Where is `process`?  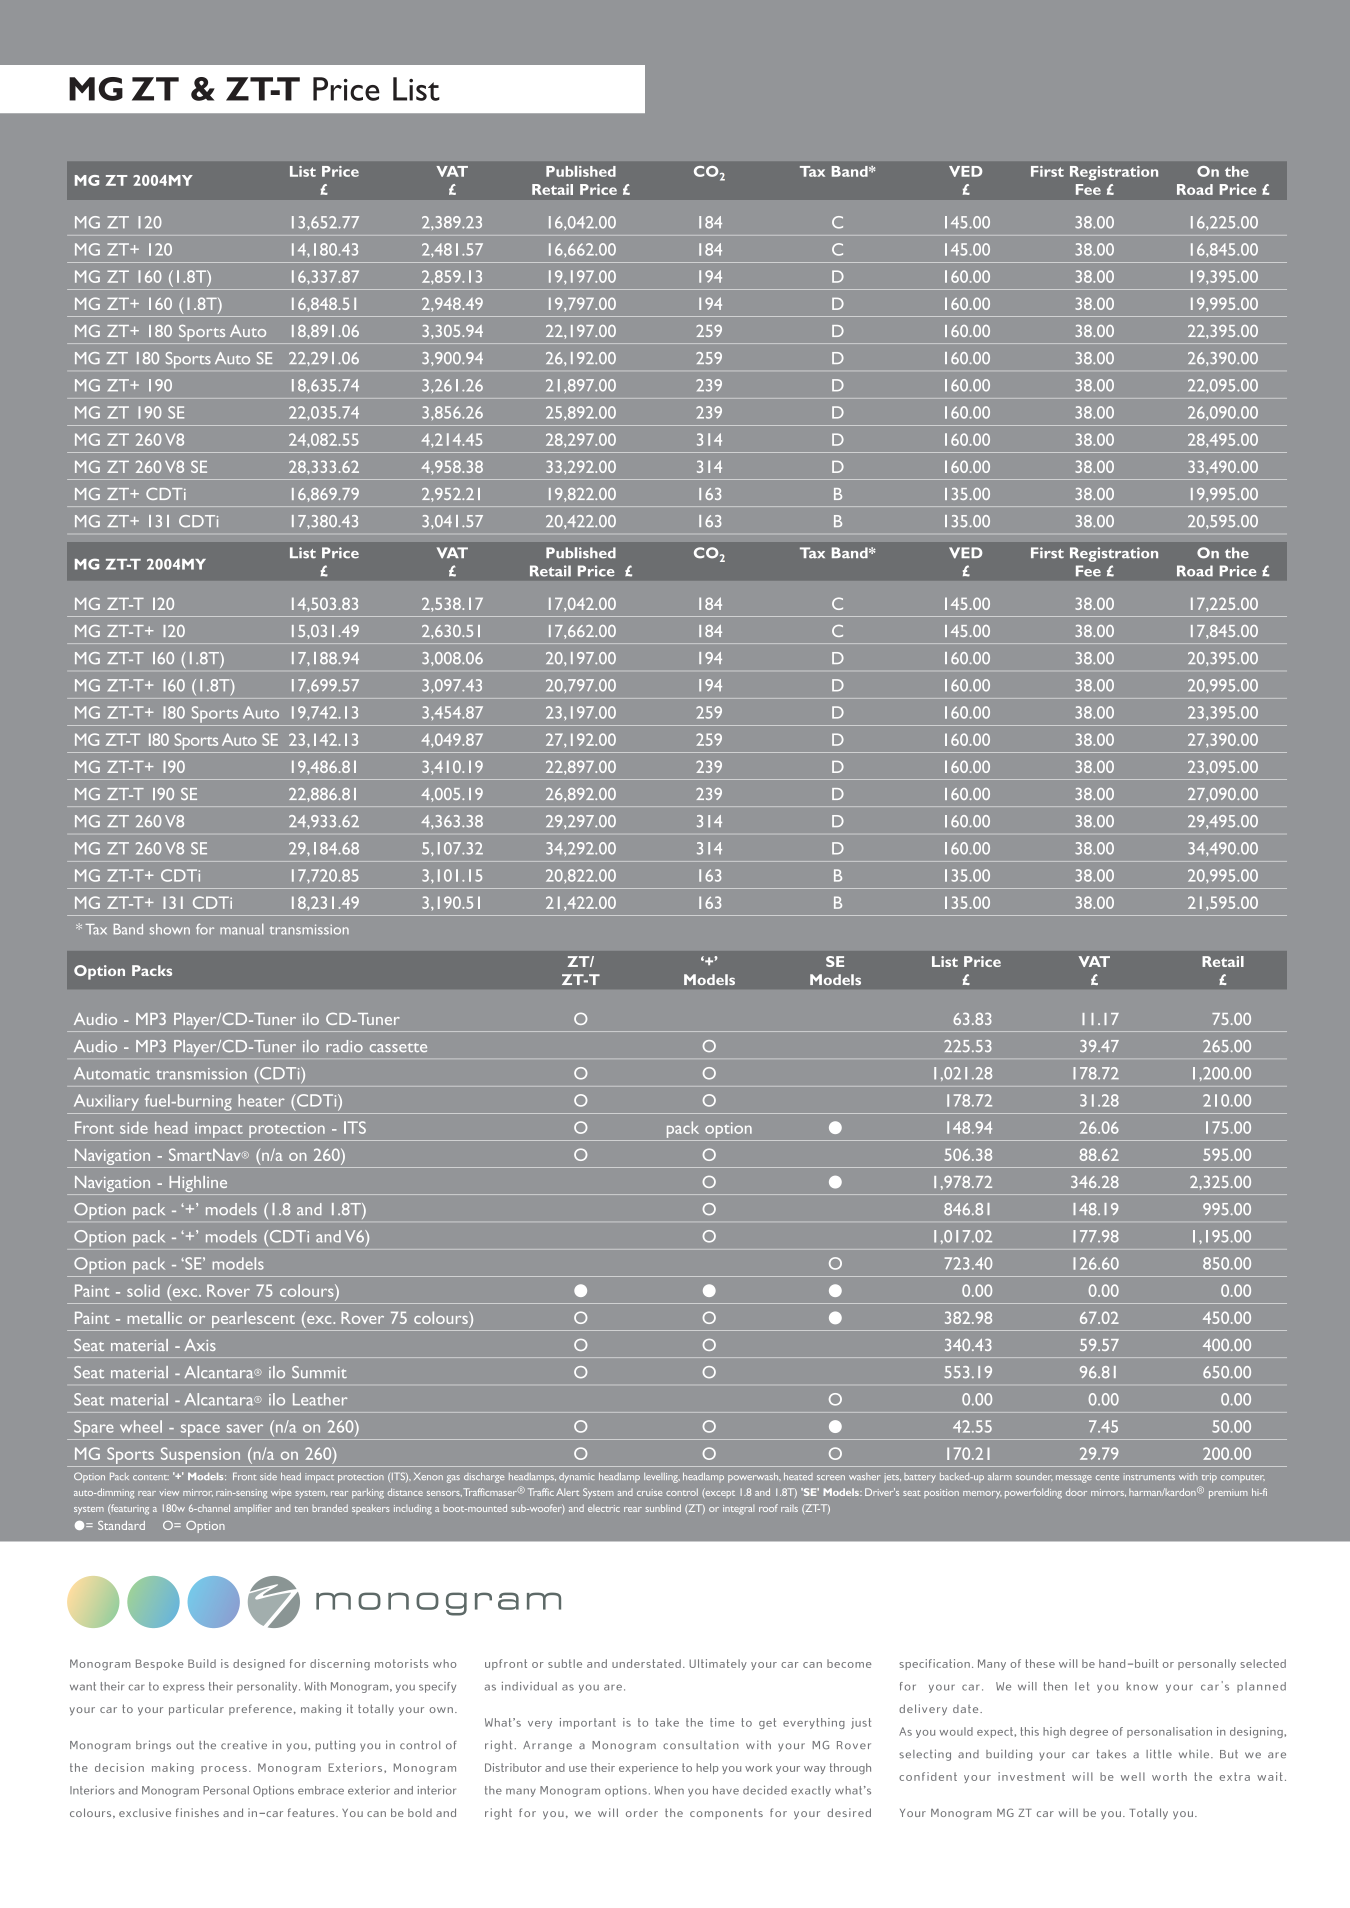 process is located at coordinates (224, 1770).
